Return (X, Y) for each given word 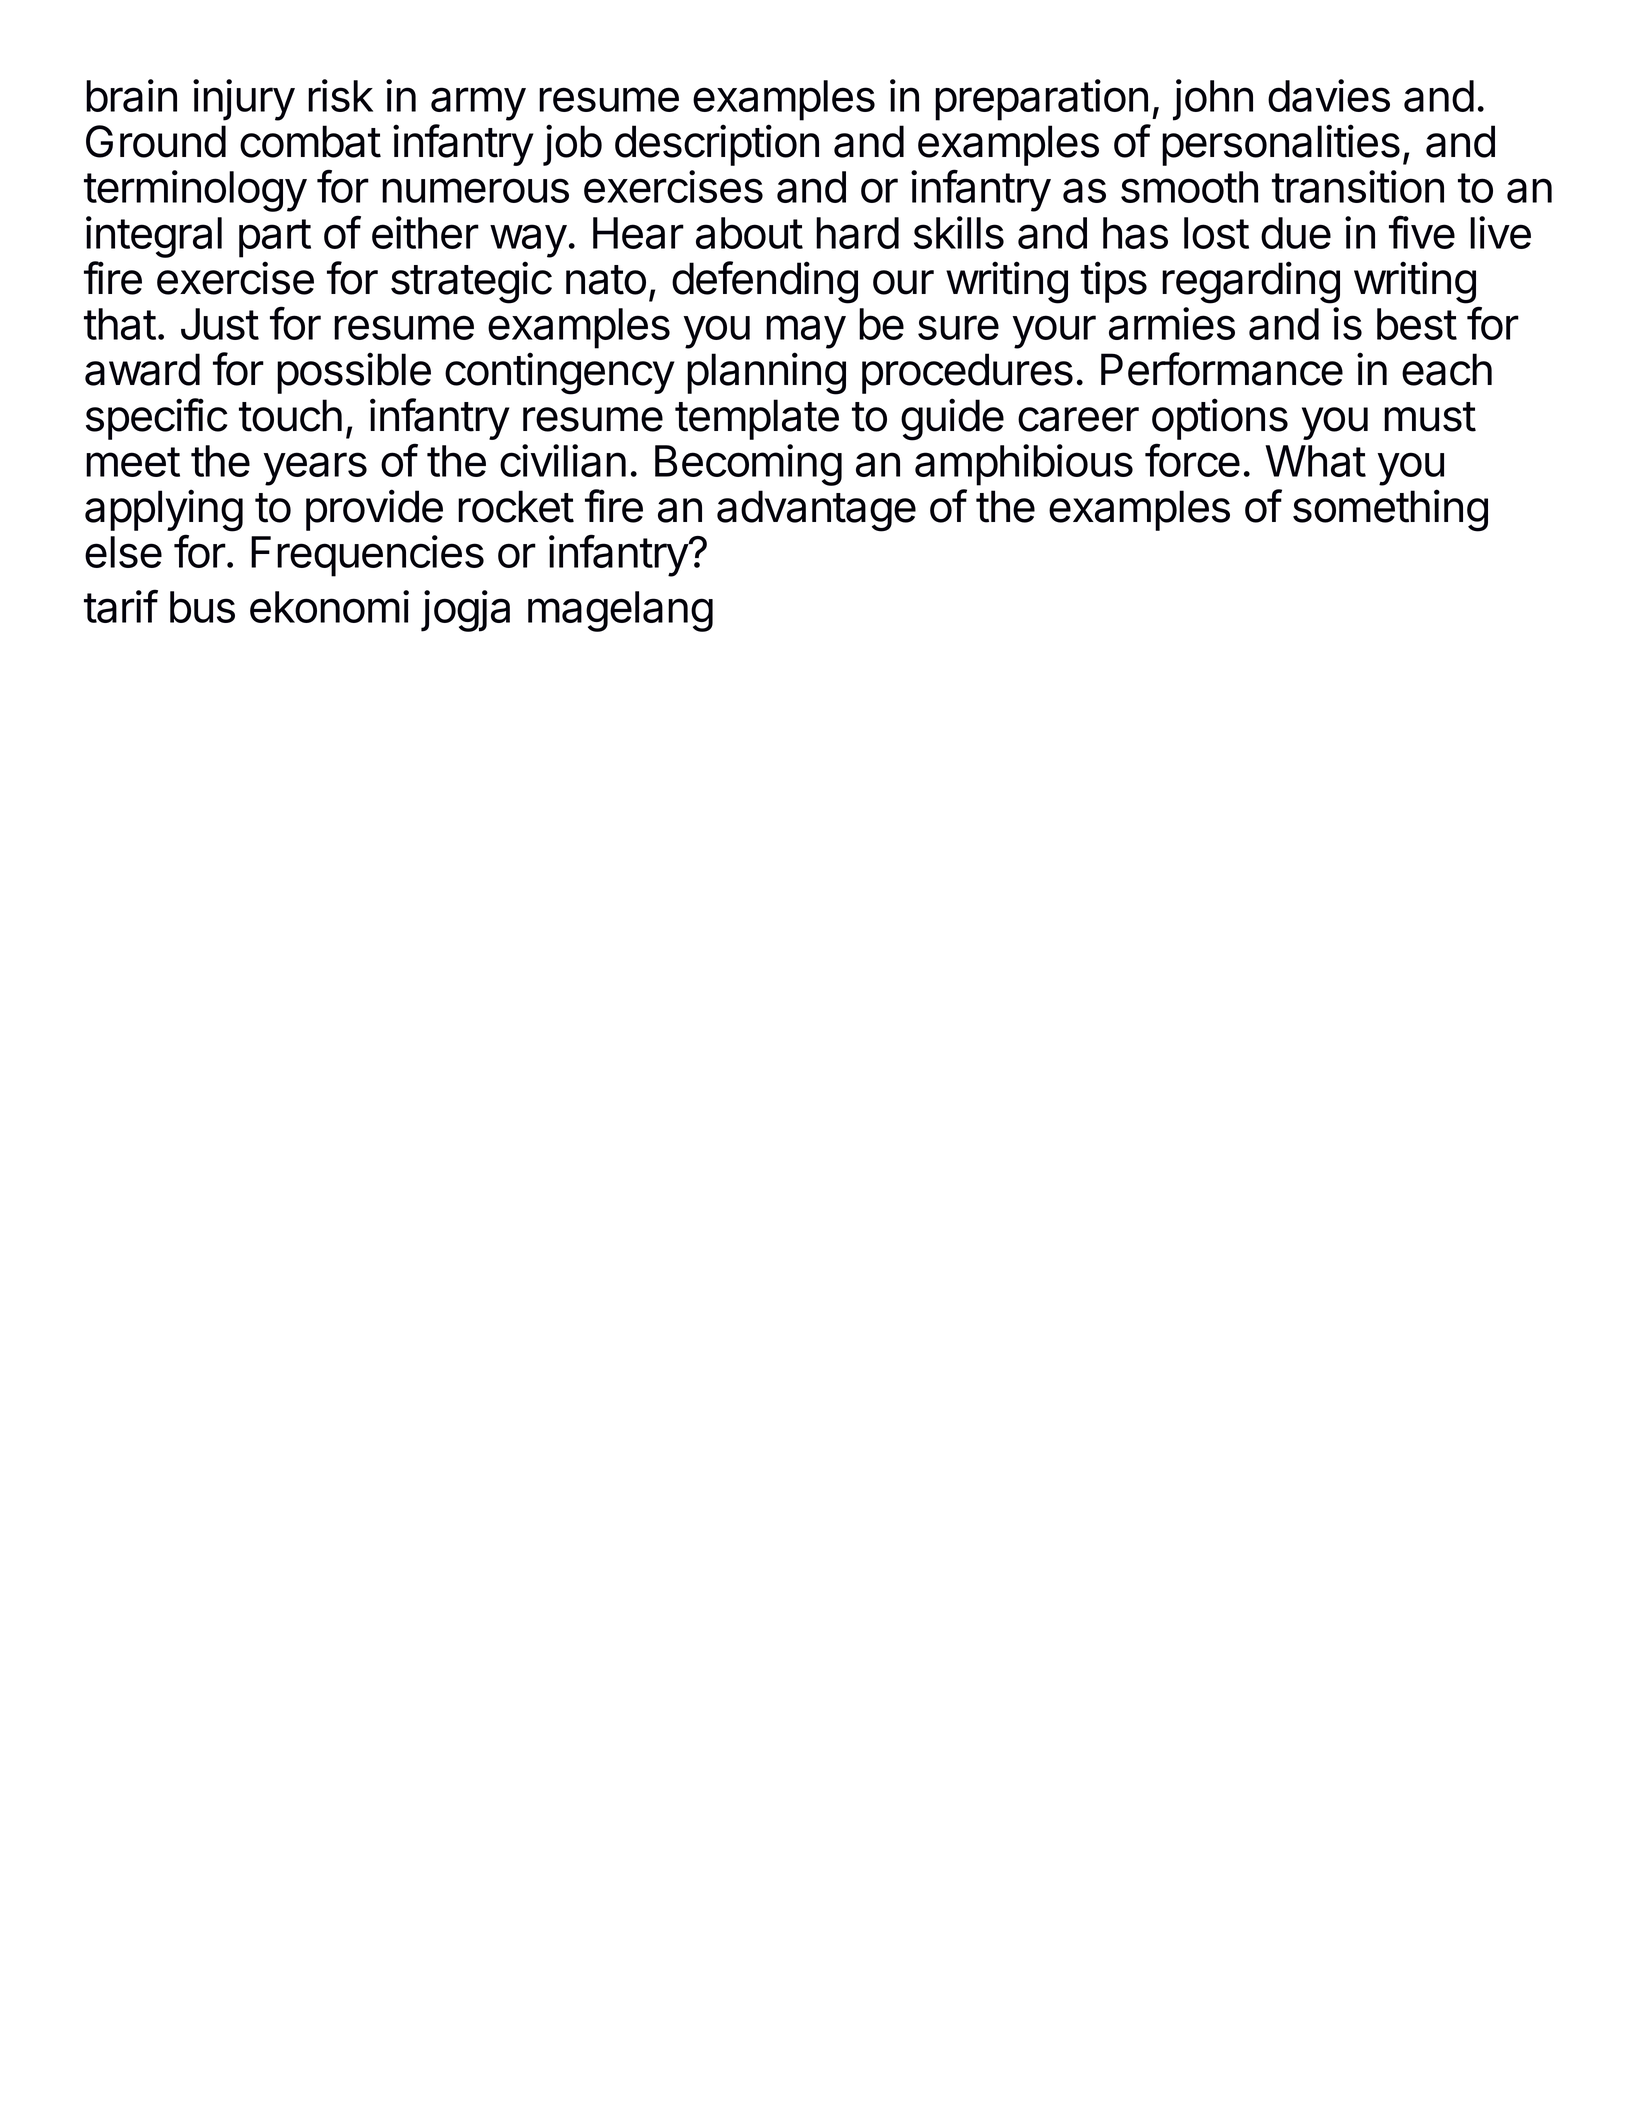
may (806, 332)
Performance (1222, 369)
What (1315, 461)
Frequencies (367, 556)
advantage (816, 511)
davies (1329, 95)
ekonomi (329, 606)
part (275, 238)
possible (354, 373)
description (717, 145)
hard (857, 233)
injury (244, 100)
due (1296, 233)
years (315, 469)
